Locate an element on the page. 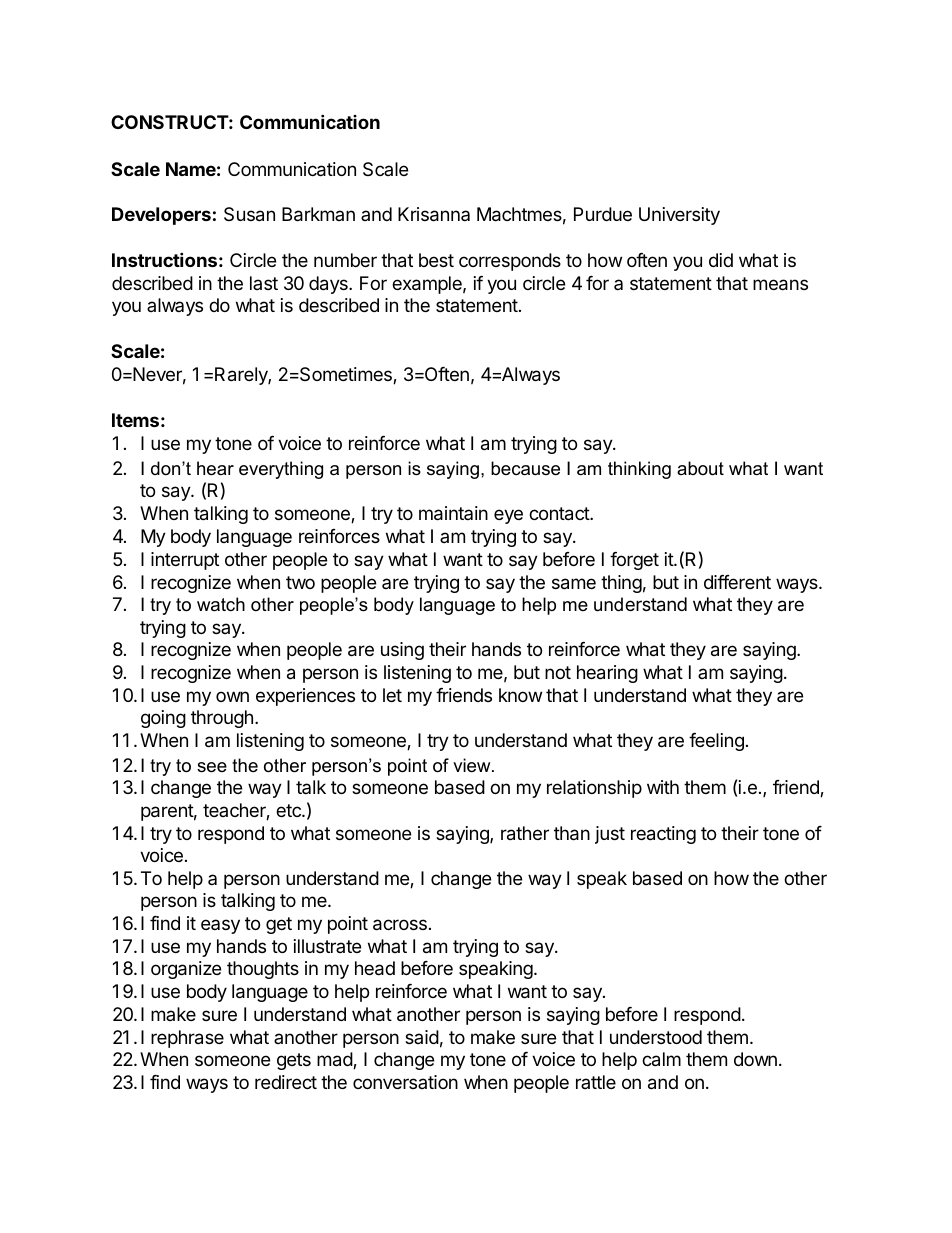 The height and width of the page is (1233, 952). said is located at coordinates (422, 1037).
